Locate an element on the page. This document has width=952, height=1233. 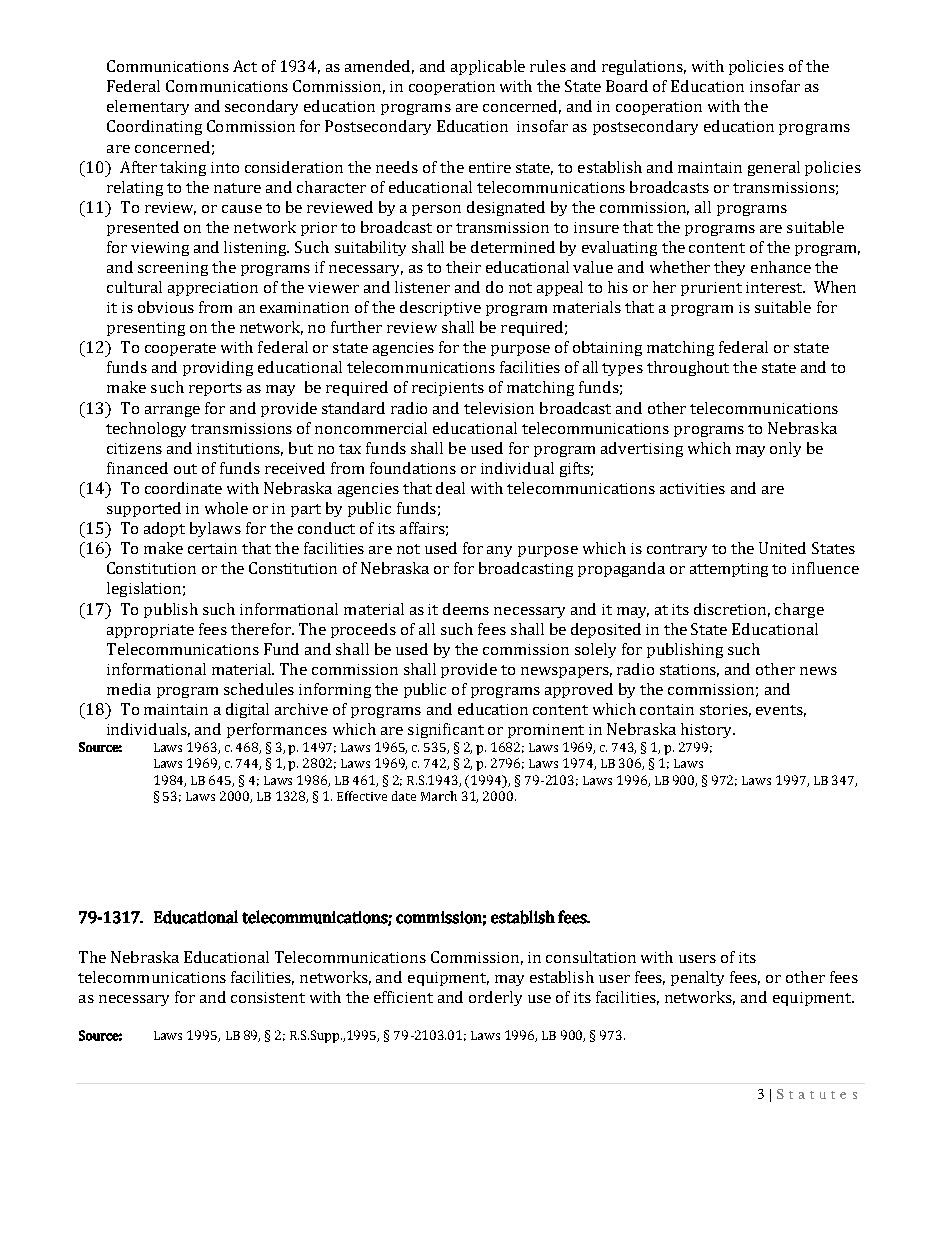
recipients is located at coordinates (448, 389).
